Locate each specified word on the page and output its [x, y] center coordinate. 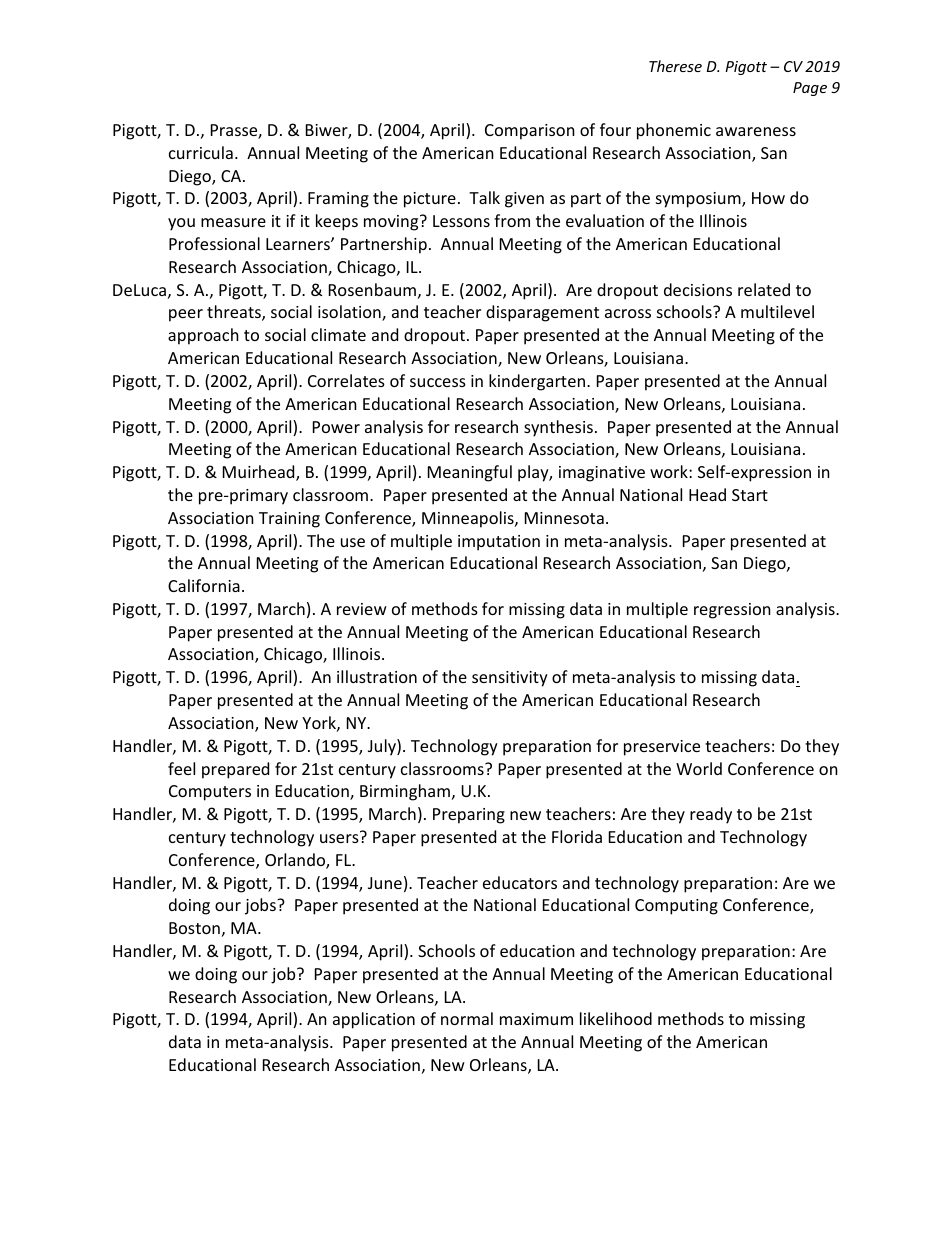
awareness [756, 131]
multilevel [777, 311]
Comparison [530, 132]
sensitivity [510, 679]
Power [336, 427]
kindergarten [538, 382]
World [699, 768]
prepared [235, 770]
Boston [194, 928]
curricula [201, 152]
